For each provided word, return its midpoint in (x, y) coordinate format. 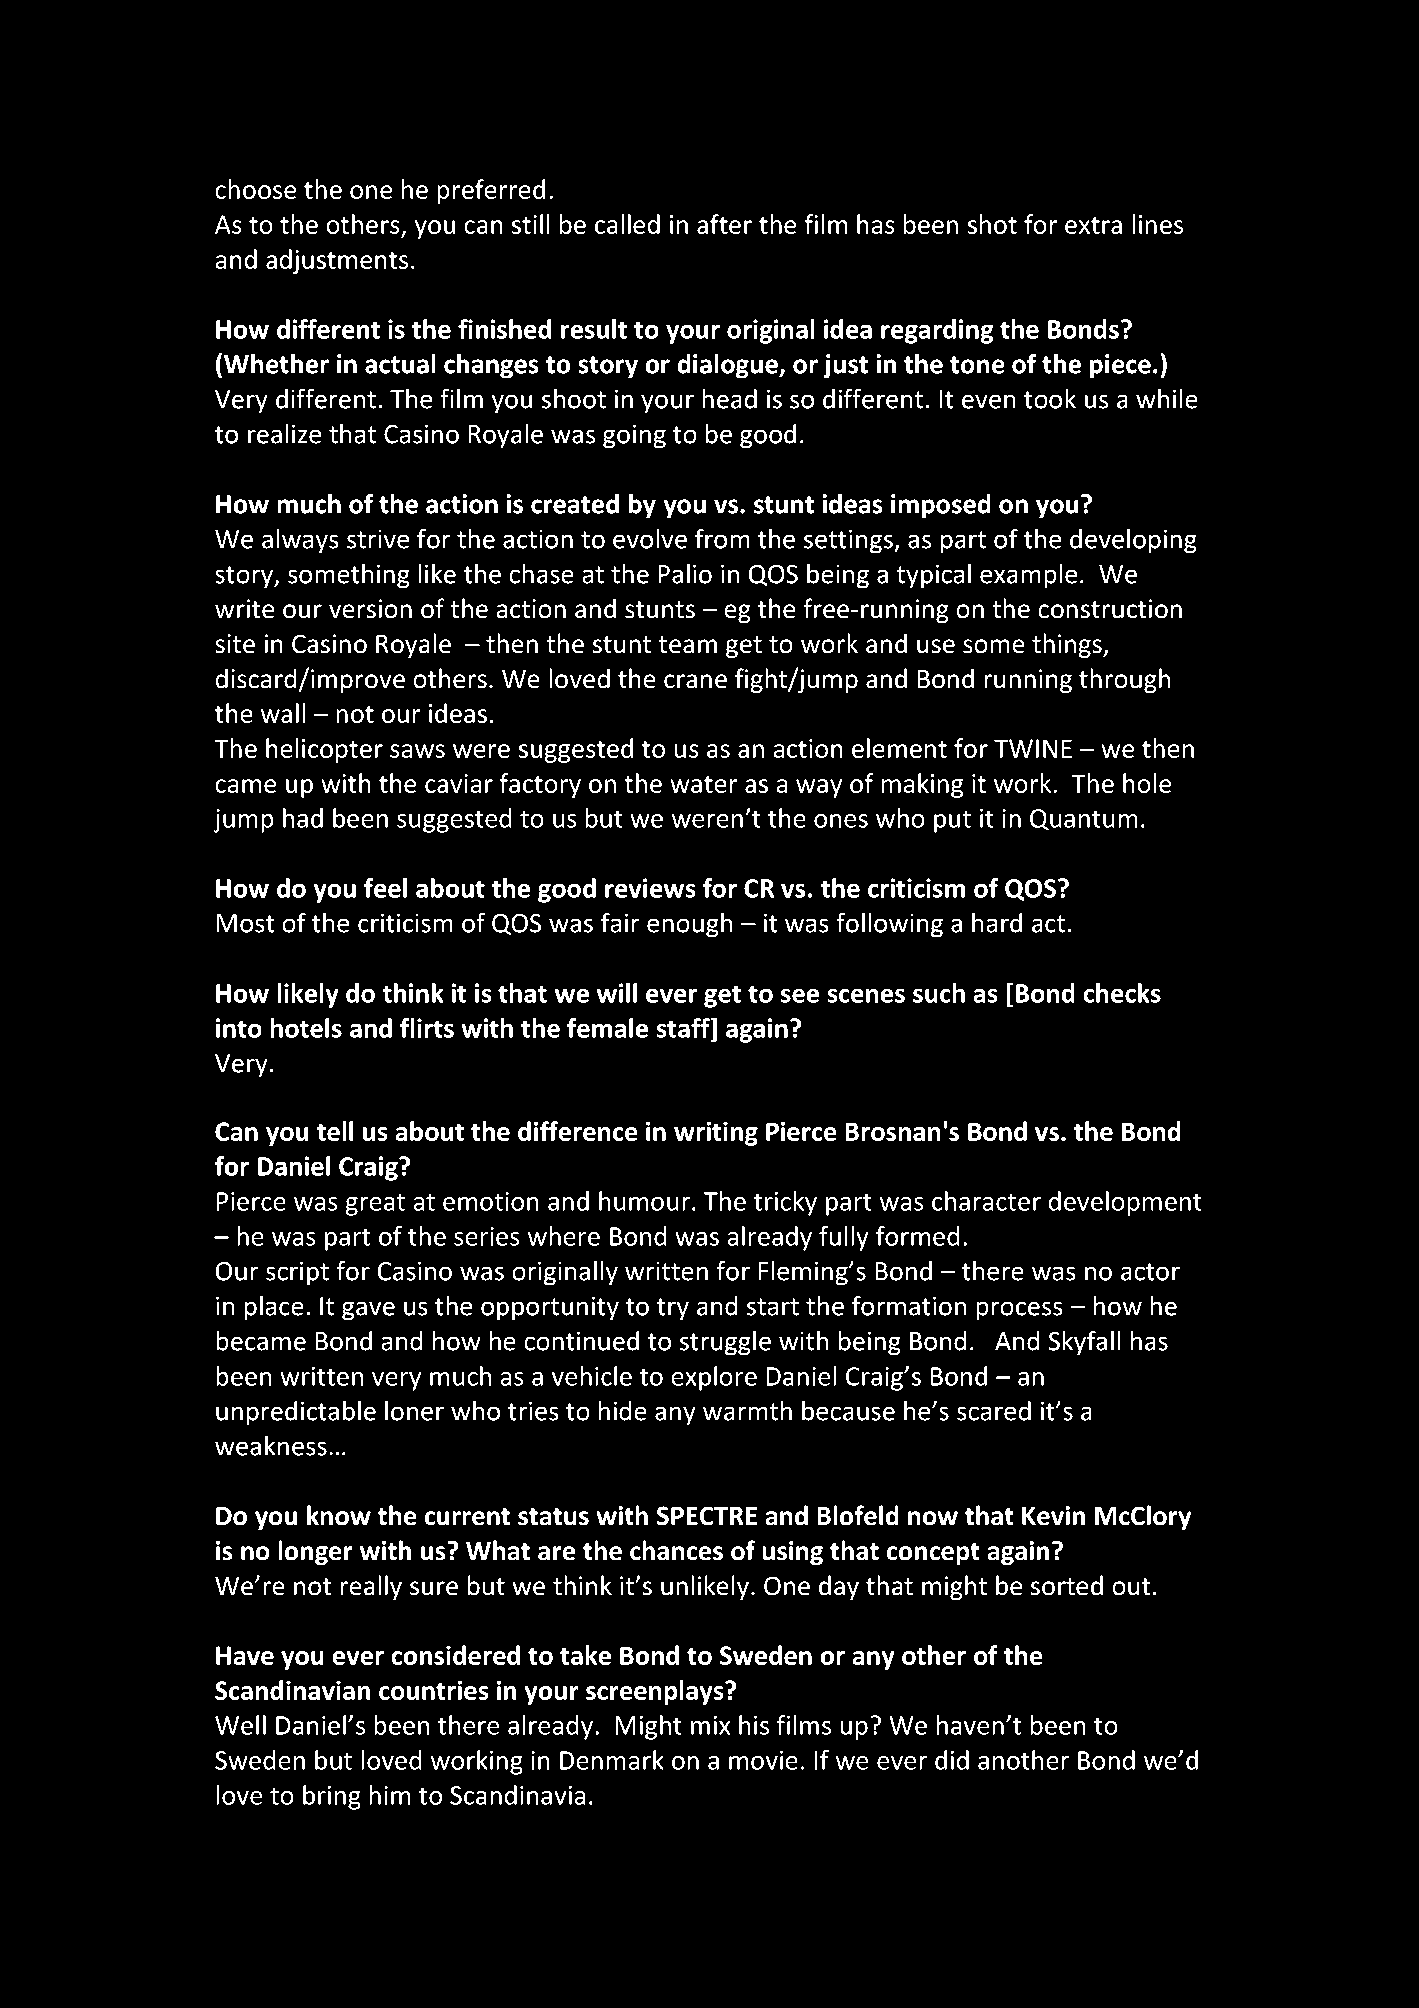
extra (1093, 225)
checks (1122, 993)
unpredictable (296, 1413)
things (1068, 645)
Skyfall (1084, 1343)
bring (332, 1797)
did (952, 1760)
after (724, 224)
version (370, 609)
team (687, 645)
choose (255, 189)
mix (710, 1725)
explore (714, 1378)
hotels (306, 1028)
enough (689, 925)
